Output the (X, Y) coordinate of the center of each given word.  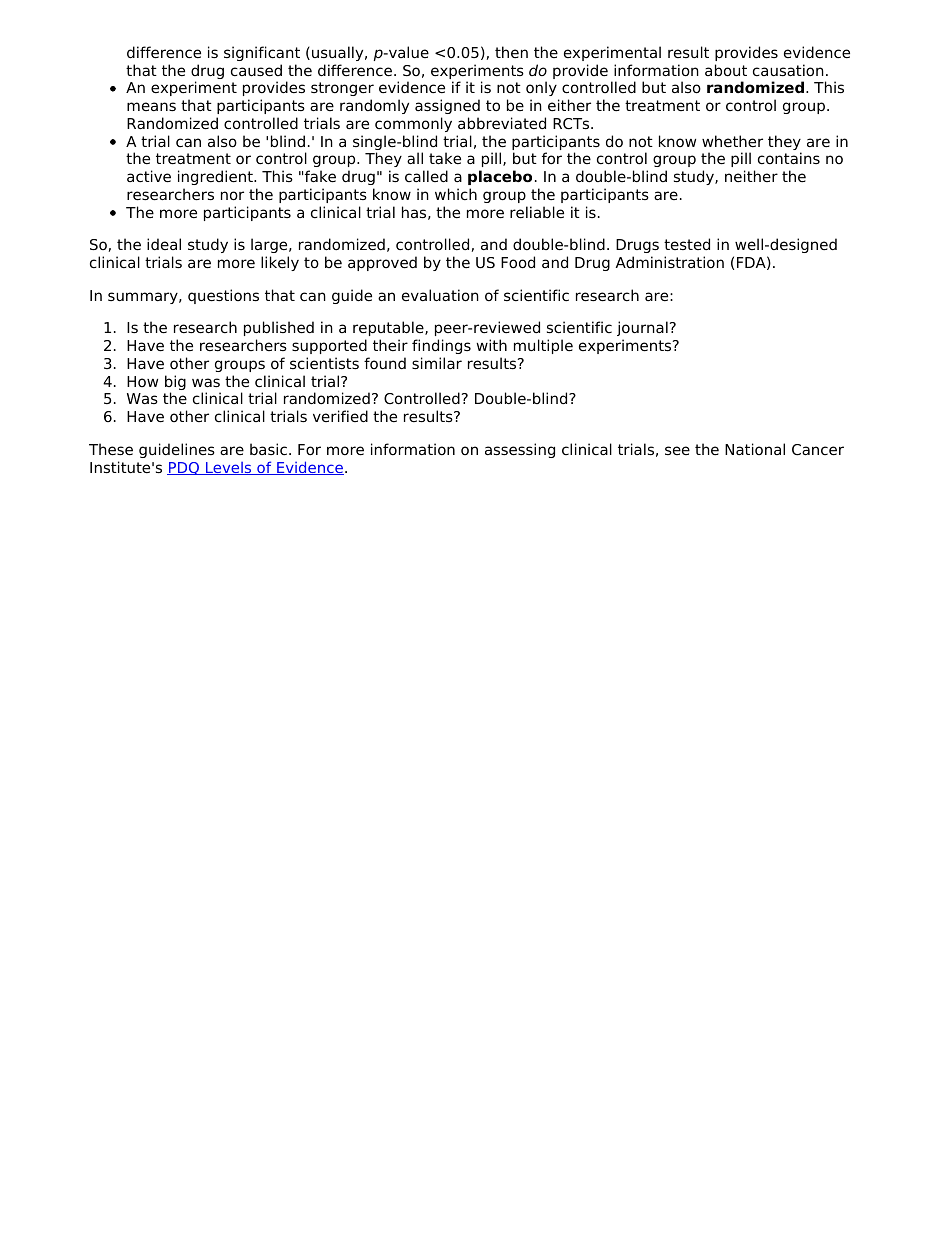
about (726, 70)
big (175, 384)
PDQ (184, 468)
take (445, 158)
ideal (164, 244)
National (755, 449)
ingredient (216, 177)
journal (642, 330)
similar (437, 363)
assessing (520, 450)
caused (256, 70)
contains (789, 158)
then (511, 52)
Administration (670, 262)
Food (518, 262)
